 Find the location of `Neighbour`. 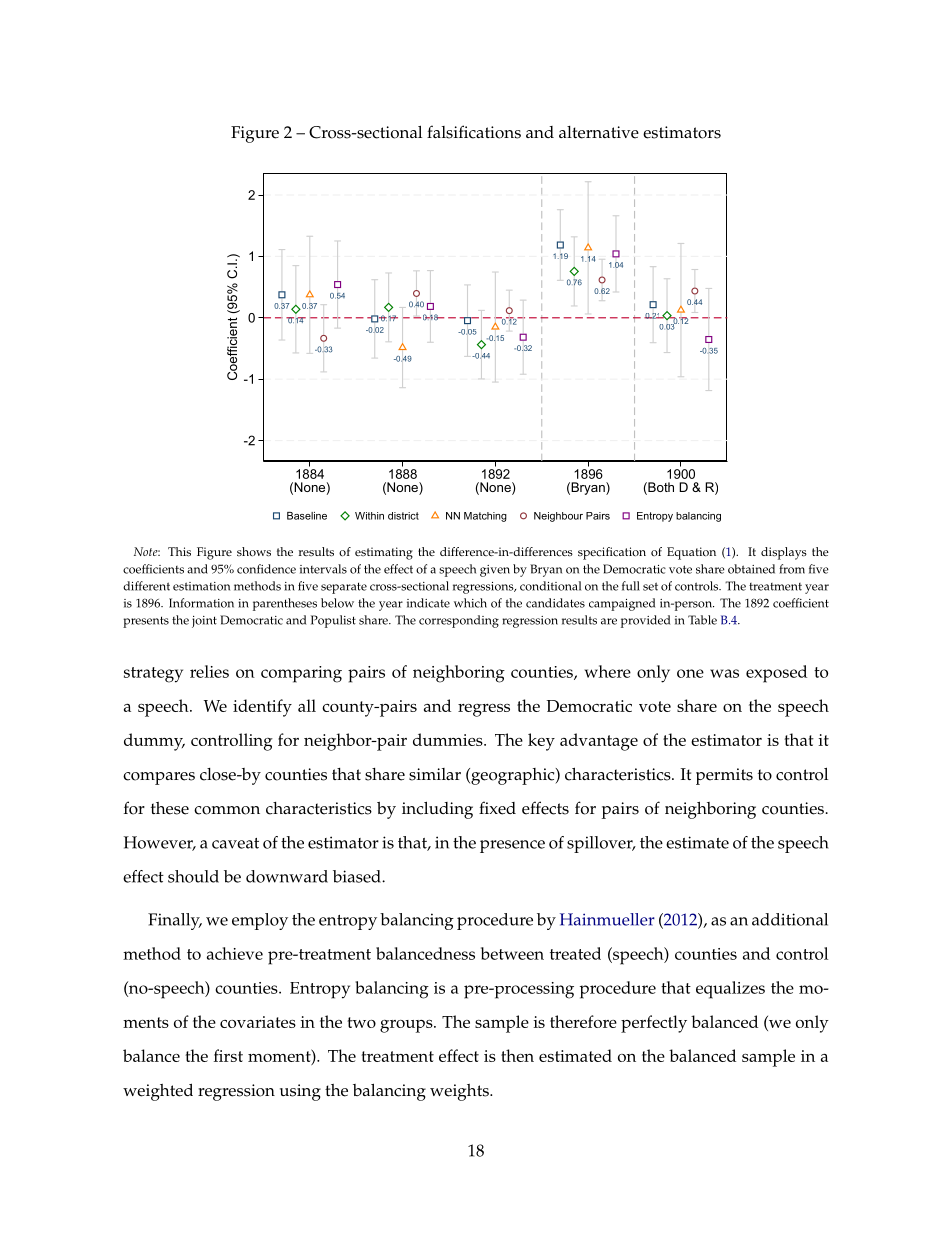

Neighbour is located at coordinates (558, 517).
